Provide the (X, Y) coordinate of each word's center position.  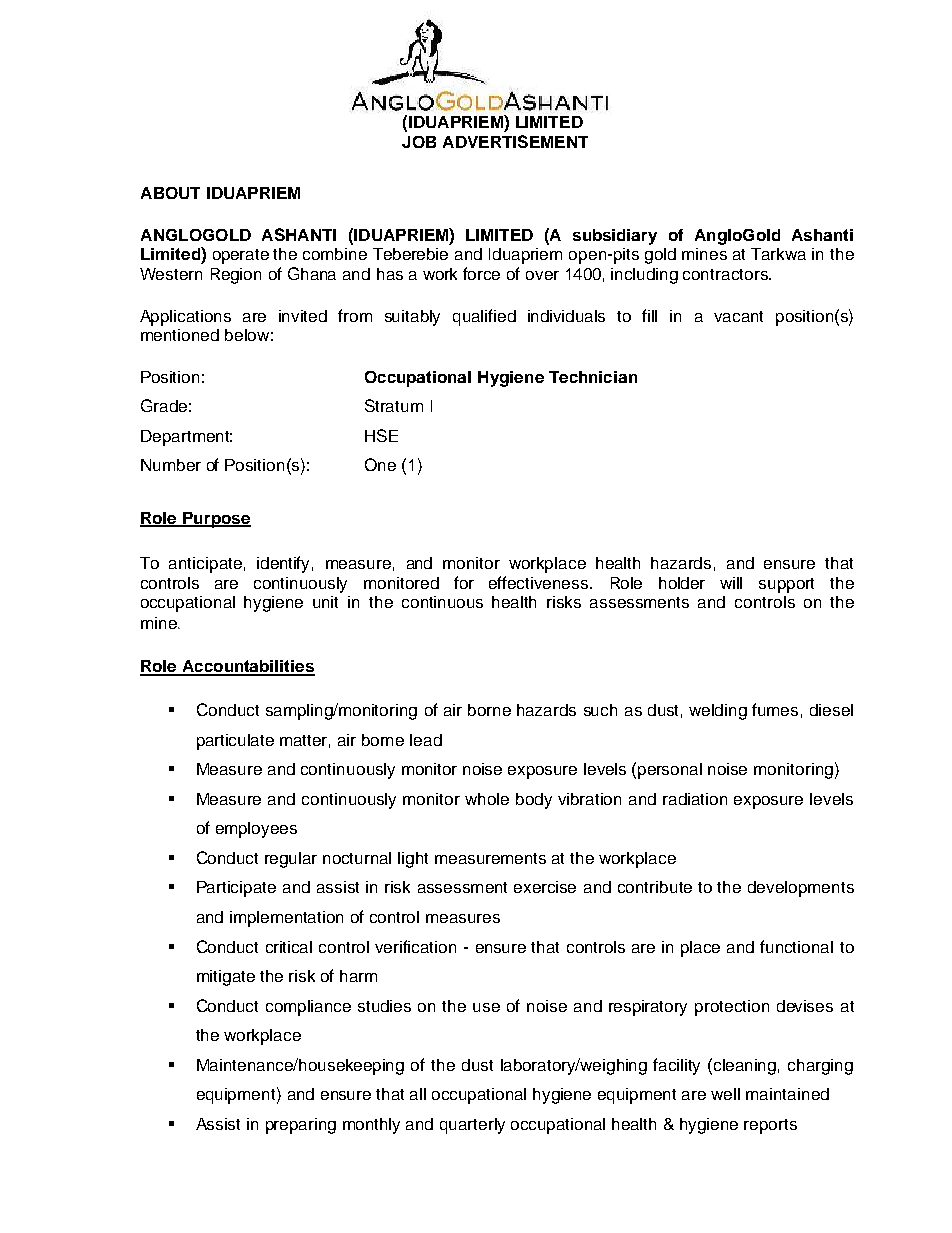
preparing (301, 1126)
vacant (738, 316)
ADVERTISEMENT (515, 141)
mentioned (180, 335)
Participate (236, 889)
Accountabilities (247, 667)
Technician (593, 377)
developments (801, 889)
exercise (545, 887)
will (731, 583)
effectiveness (540, 582)
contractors (726, 274)
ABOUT (170, 193)
